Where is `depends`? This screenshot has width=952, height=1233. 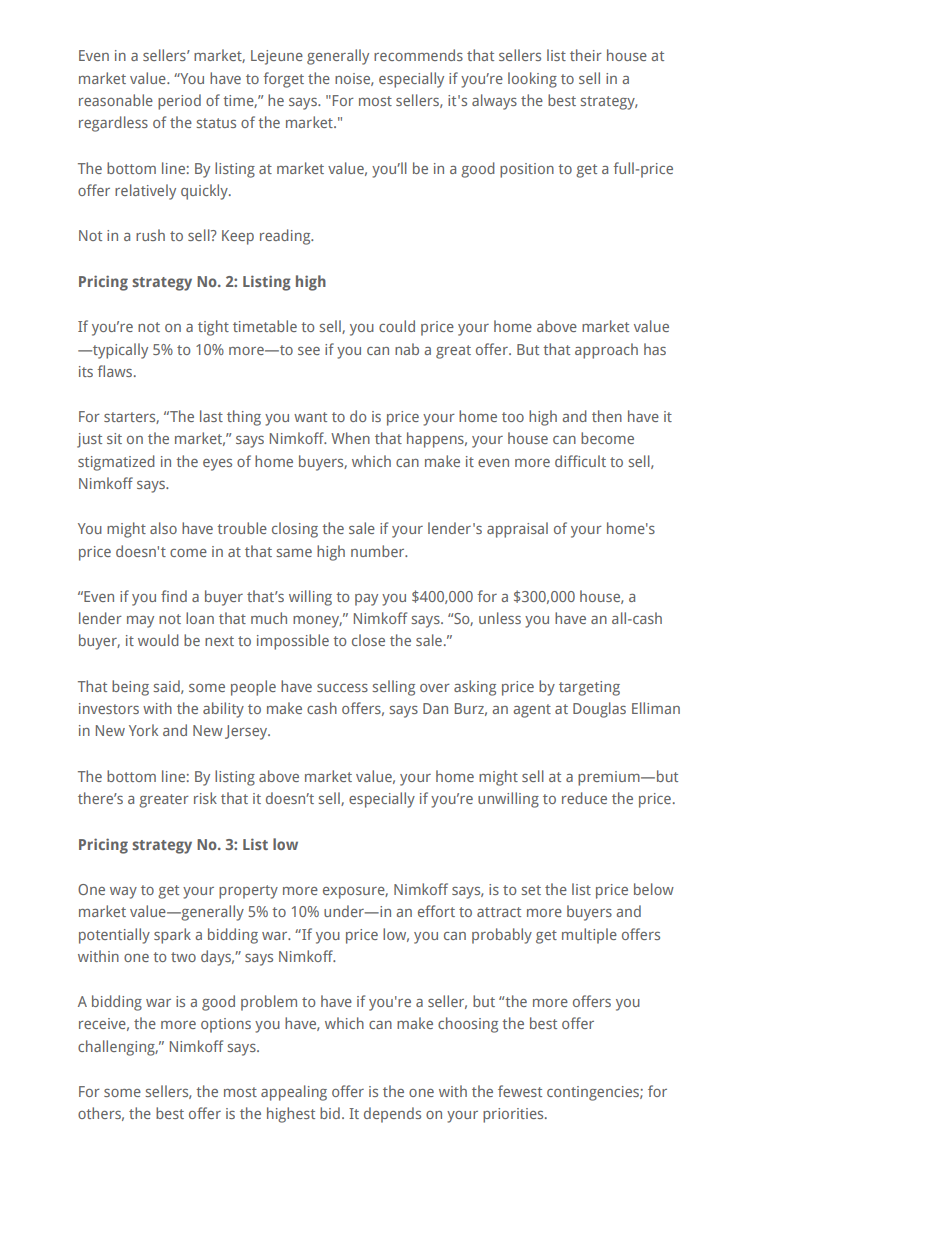 depends is located at coordinates (392, 1115).
